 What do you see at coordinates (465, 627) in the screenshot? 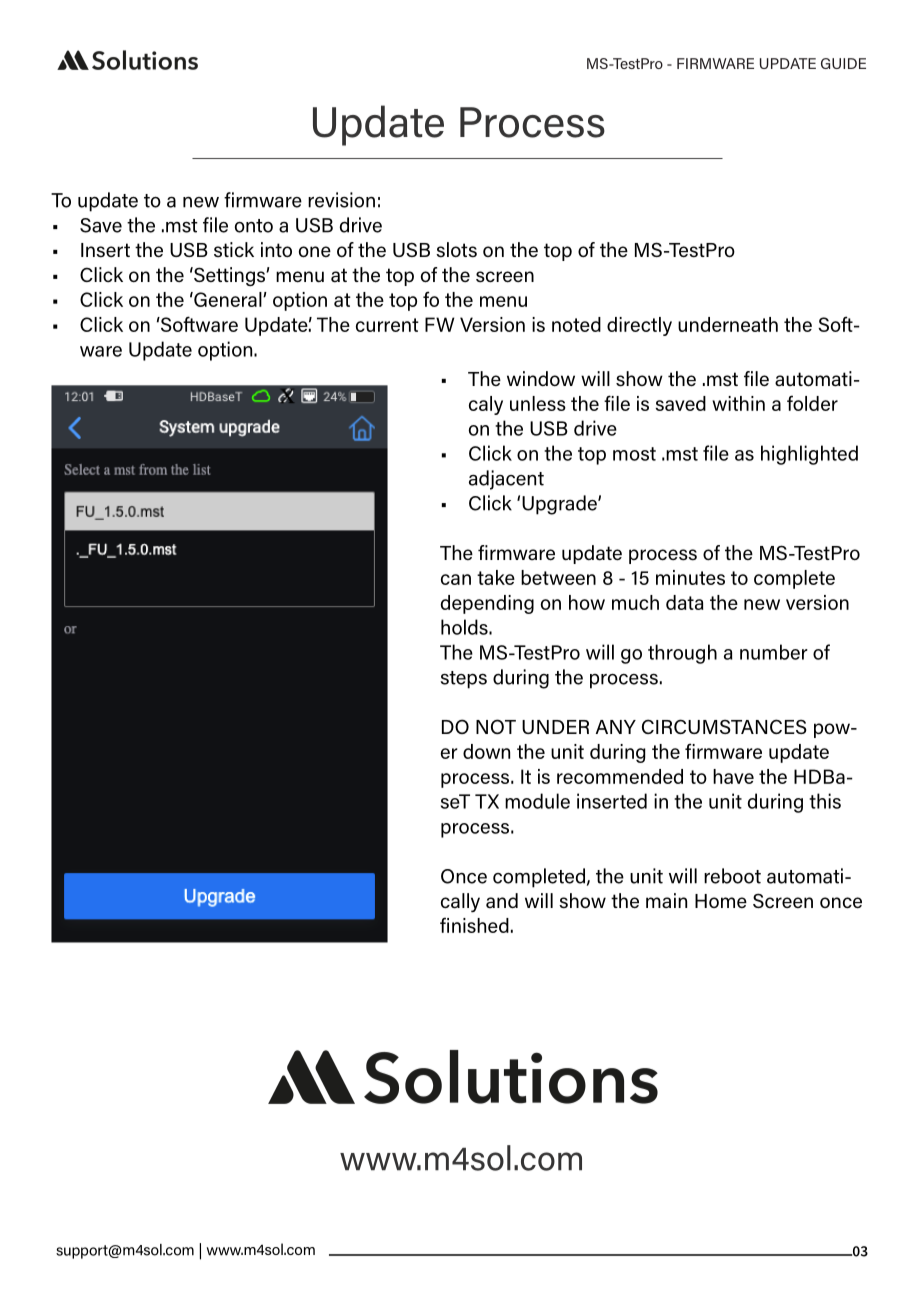
I see `holds` at bounding box center [465, 627].
